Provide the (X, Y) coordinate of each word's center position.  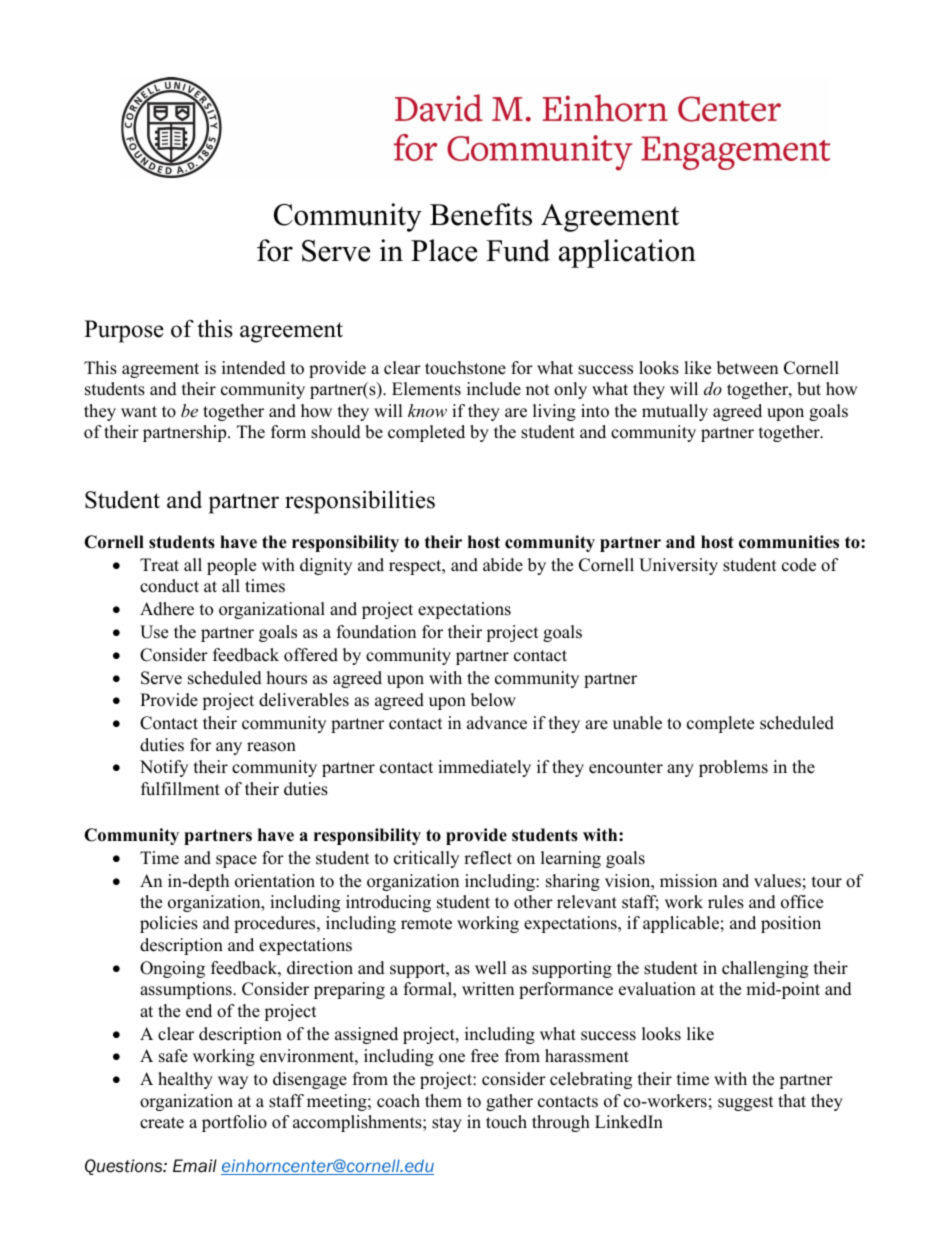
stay (447, 1124)
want (139, 411)
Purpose (124, 331)
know (427, 410)
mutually (675, 412)
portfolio (234, 1123)
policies (169, 924)
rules (726, 902)
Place (444, 250)
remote (426, 924)
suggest (746, 1103)
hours (287, 678)
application (627, 253)
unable (637, 723)
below (493, 700)
